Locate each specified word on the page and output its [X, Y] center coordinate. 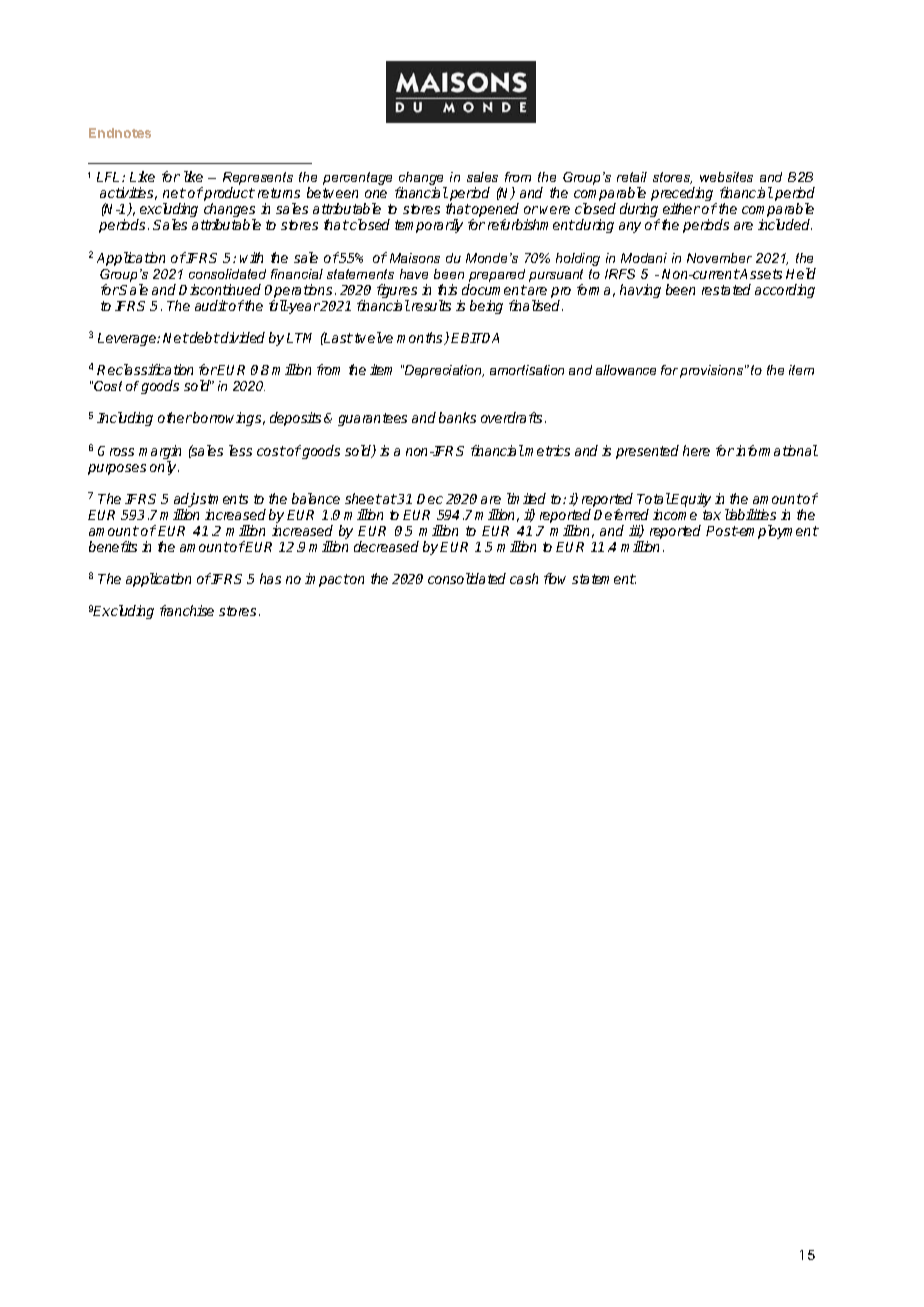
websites [726, 177]
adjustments [211, 500]
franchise [187, 610]
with [251, 257]
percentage [357, 178]
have [414, 274]
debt [204, 337]
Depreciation [443, 371]
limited [526, 498]
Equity [690, 500]
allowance [626, 370]
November [719, 258]
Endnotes [120, 133]
